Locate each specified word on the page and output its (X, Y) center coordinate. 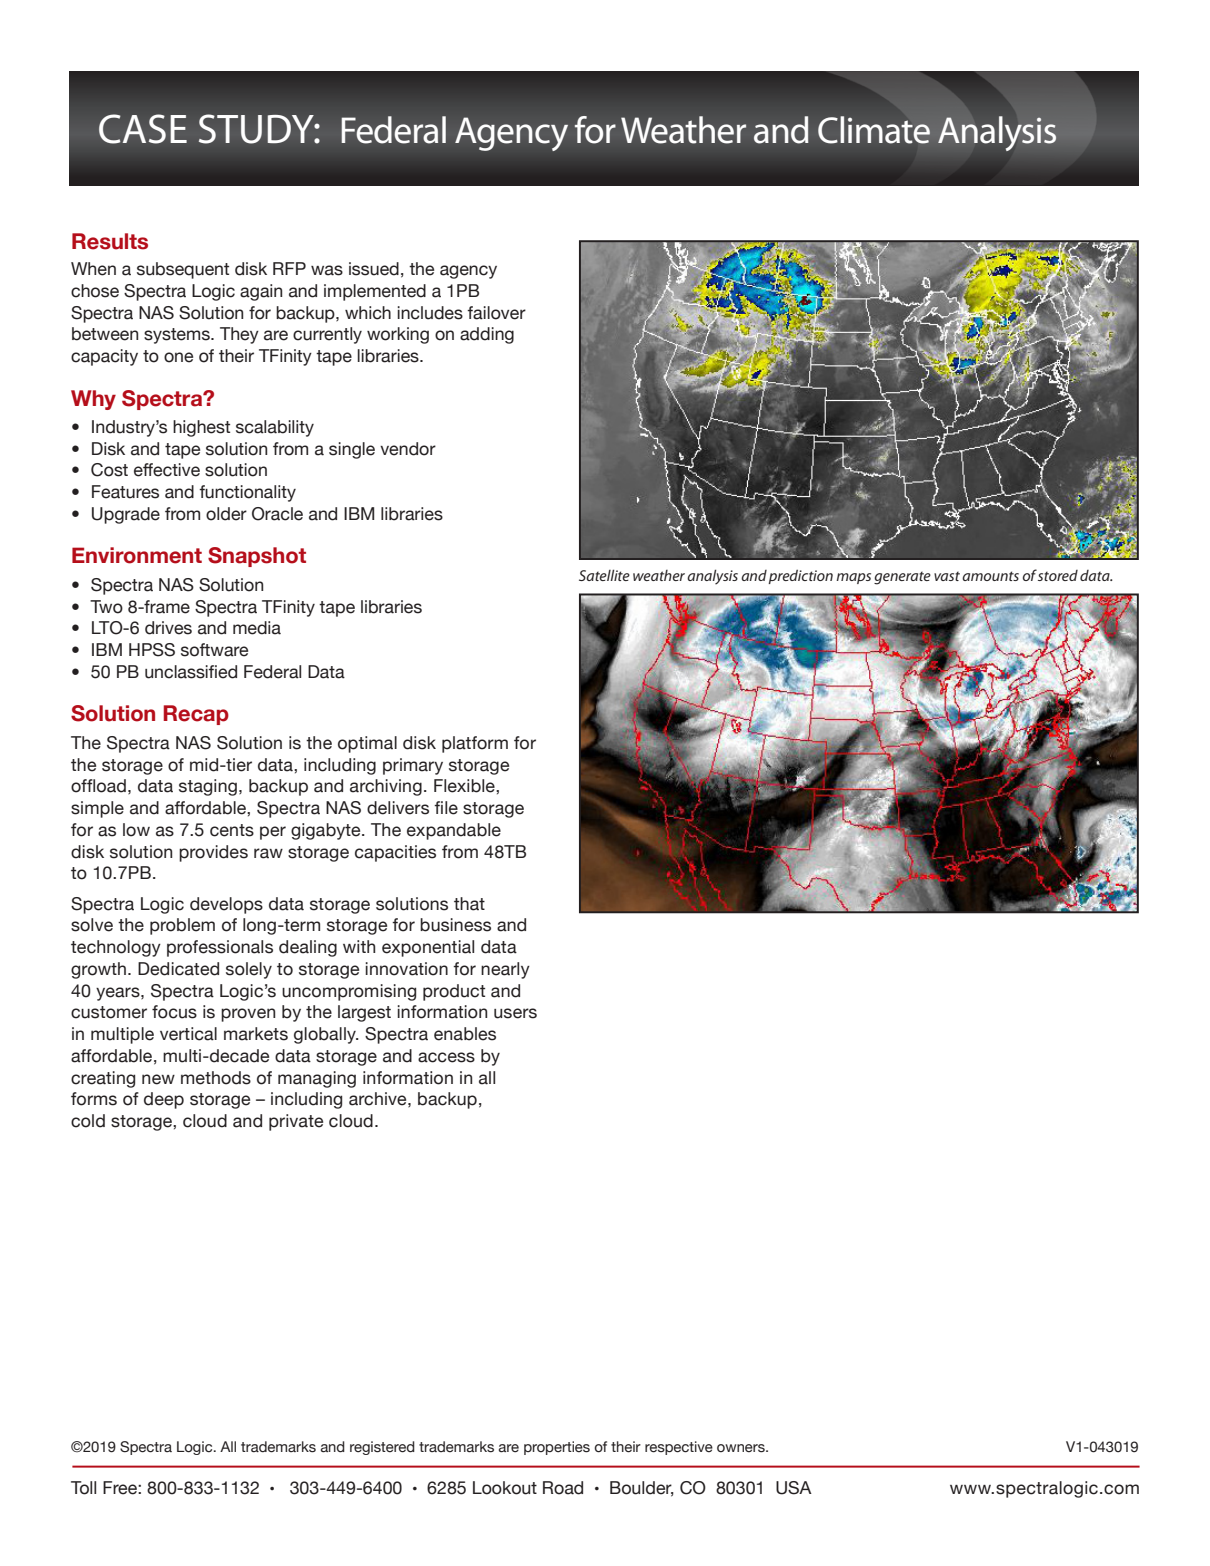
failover (496, 313)
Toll (83, 1488)
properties (557, 1448)
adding (487, 335)
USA (794, 1488)
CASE (143, 129)
